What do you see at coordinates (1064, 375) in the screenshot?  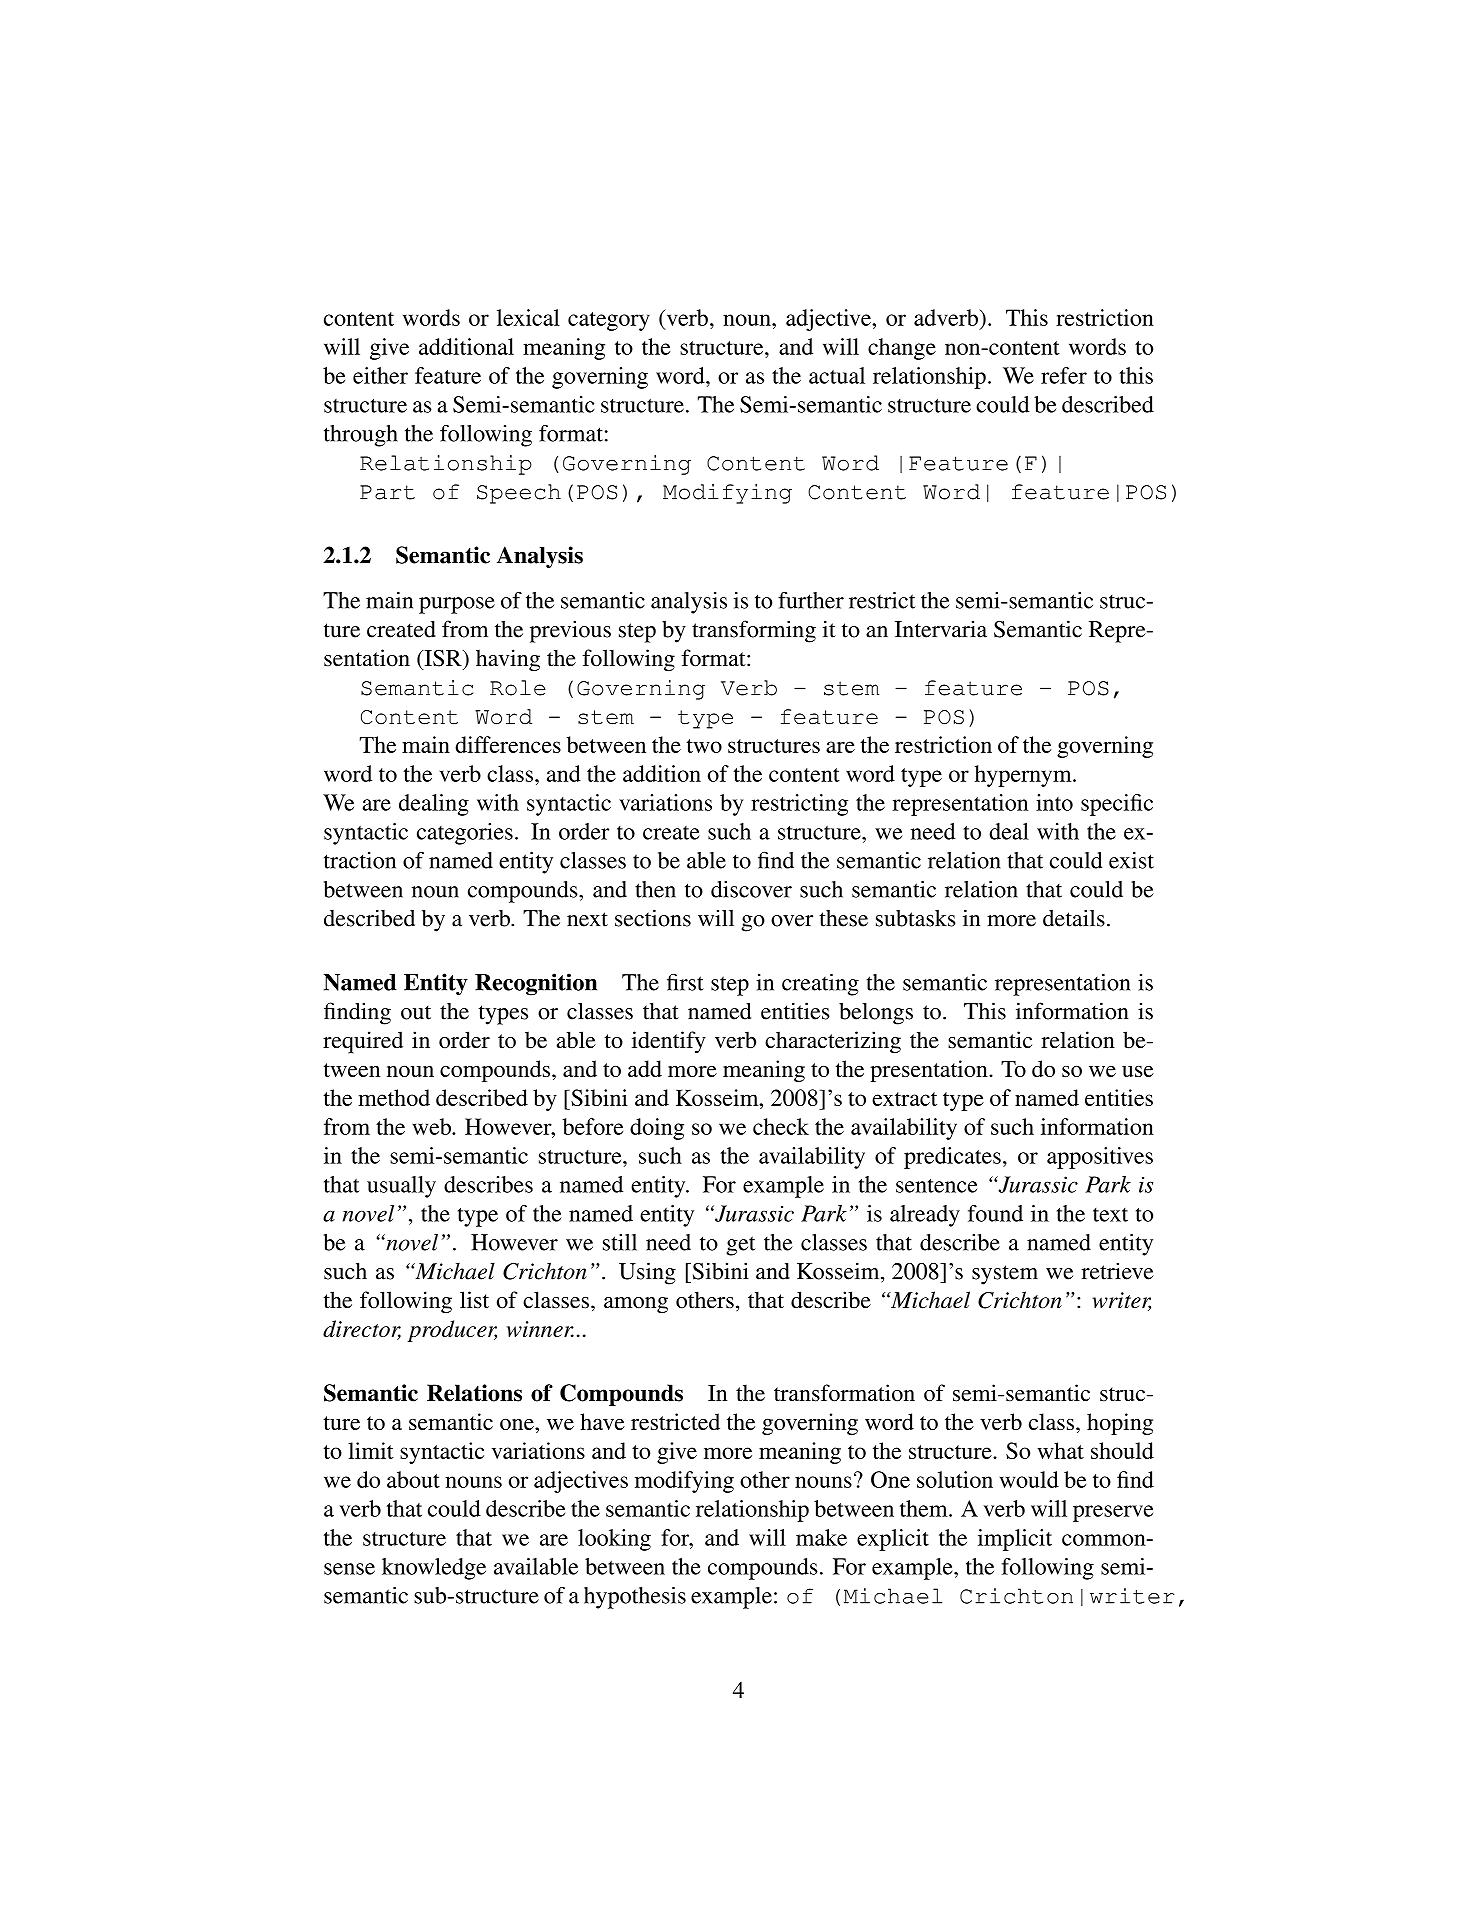 I see `refer` at bounding box center [1064, 375].
